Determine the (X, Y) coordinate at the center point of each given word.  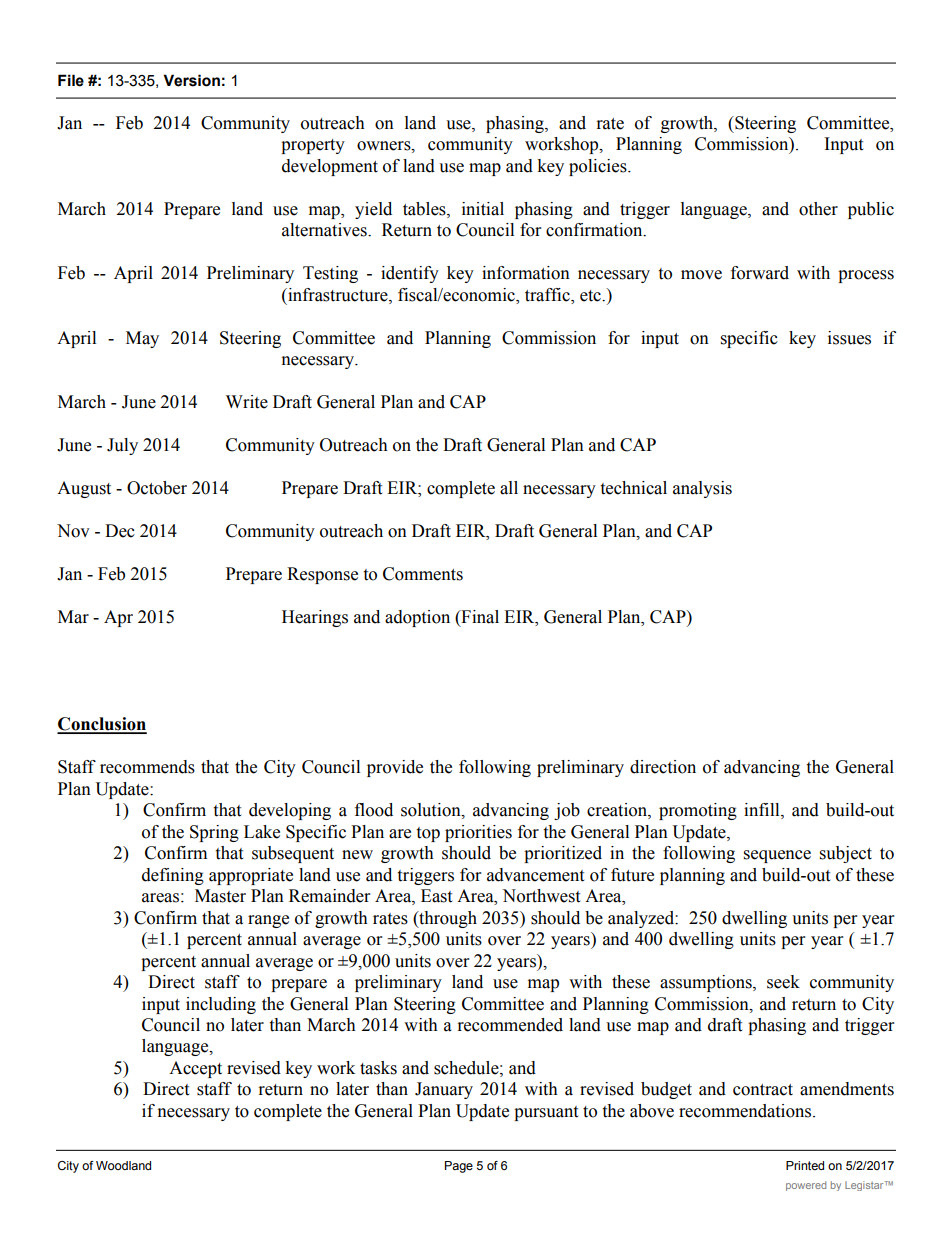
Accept (195, 1069)
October (157, 488)
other (818, 209)
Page (459, 1167)
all (509, 488)
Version (191, 80)
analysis (702, 489)
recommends (147, 767)
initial (483, 209)
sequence (777, 856)
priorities (478, 833)
